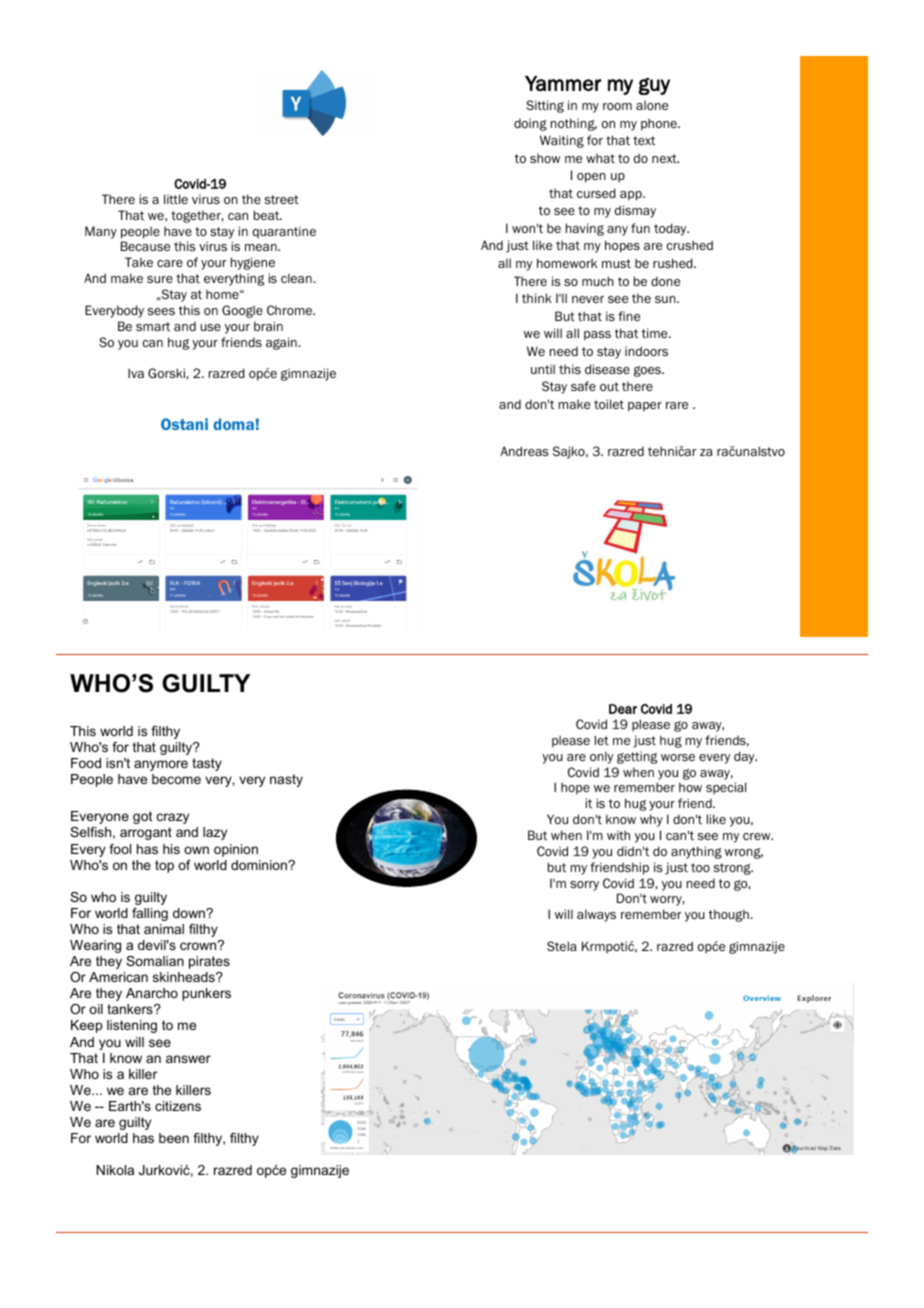 This screenshot has width=924, height=1308. I want to click on Andreas, so click(524, 451).
